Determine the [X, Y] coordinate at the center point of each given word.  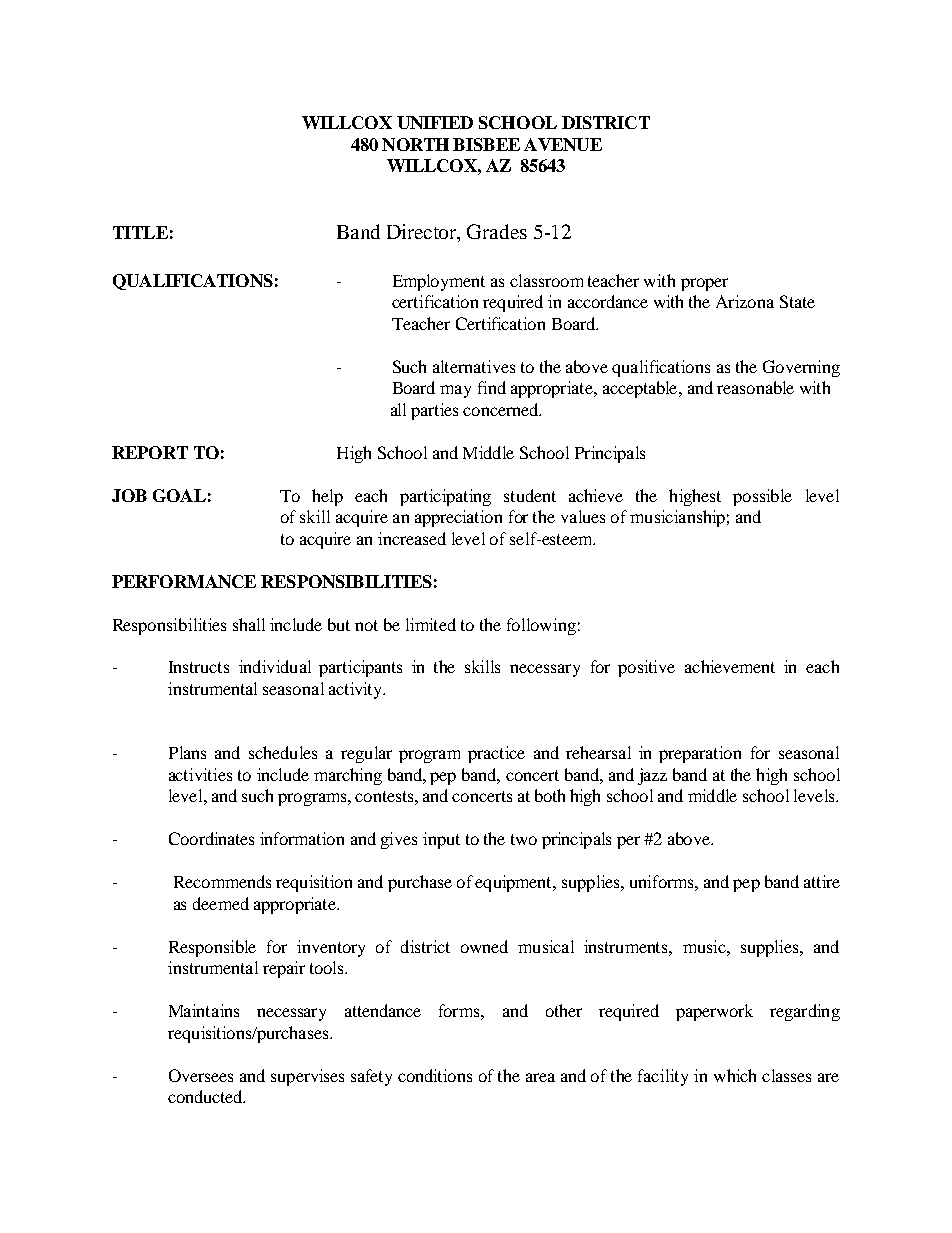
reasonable [755, 387]
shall [249, 624]
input [441, 840]
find [492, 387]
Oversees [201, 1075]
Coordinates [211, 838]
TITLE [140, 232]
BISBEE [486, 144]
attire [822, 881]
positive [646, 668]
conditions [435, 1075]
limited [431, 624]
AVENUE [563, 144]
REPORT [150, 452]
